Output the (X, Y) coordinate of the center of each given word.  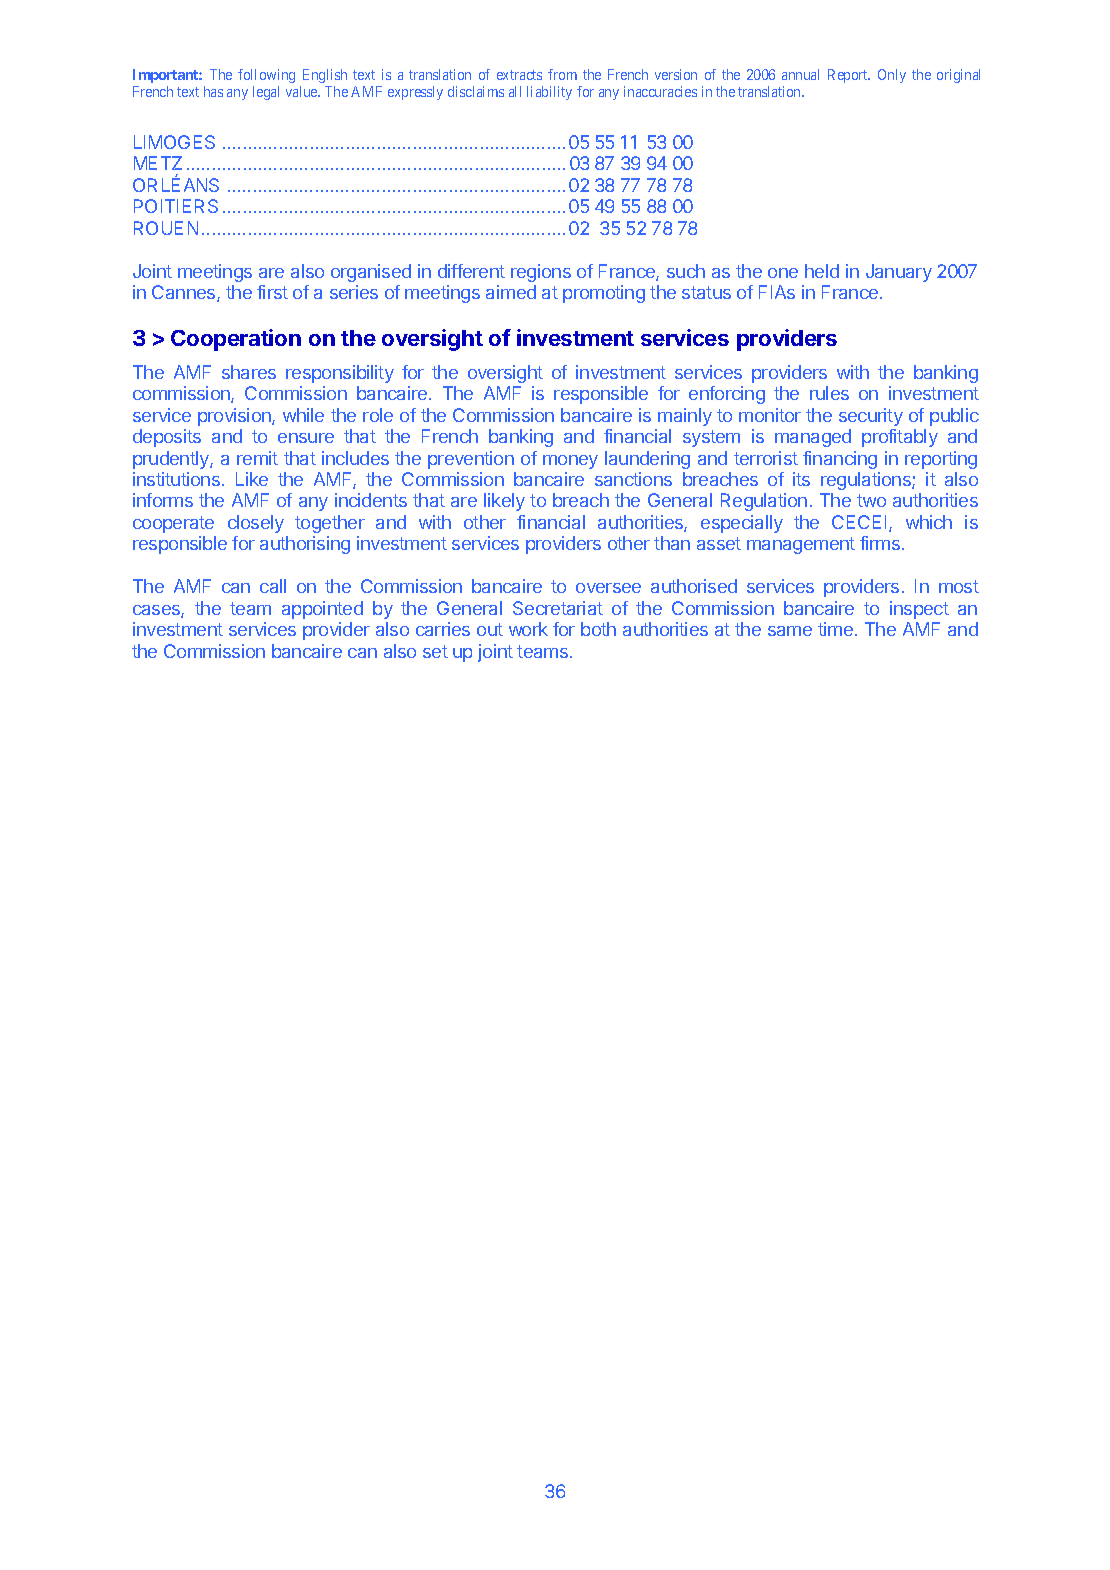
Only (892, 76)
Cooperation (236, 340)
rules (829, 393)
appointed (322, 610)
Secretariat (558, 608)
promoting (604, 294)
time (837, 629)
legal (266, 93)
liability (549, 93)
